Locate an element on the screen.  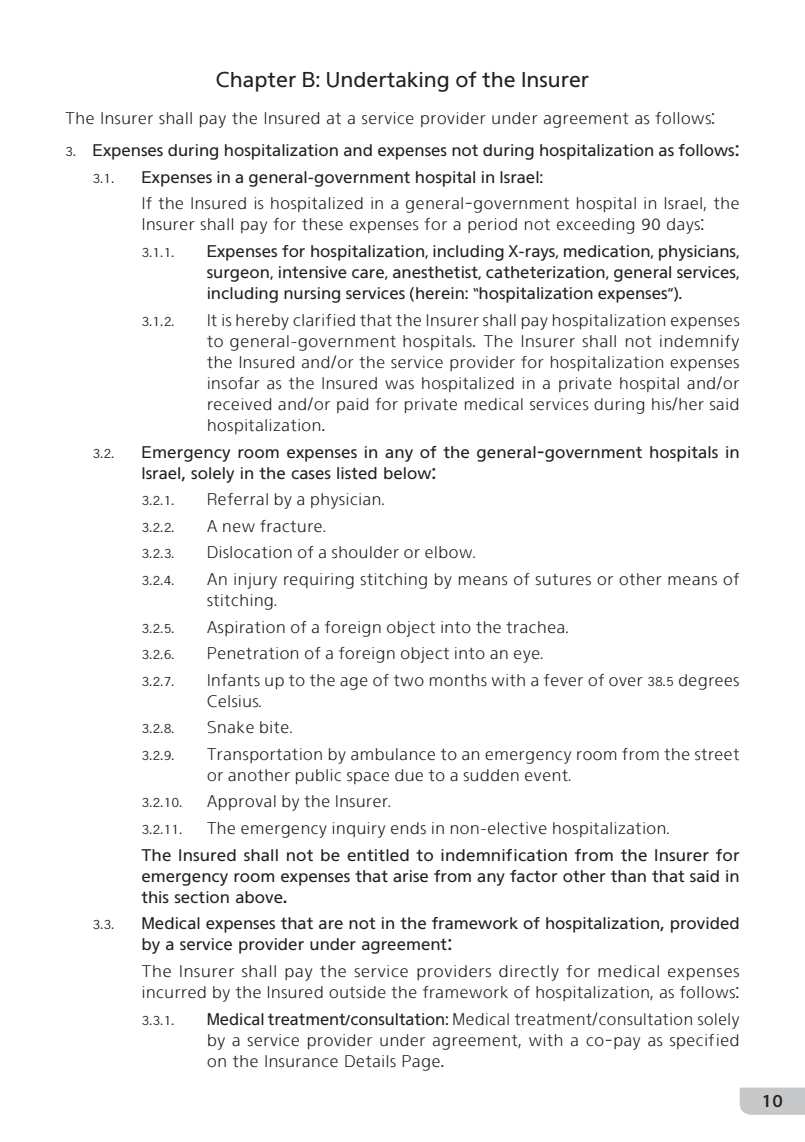
exceeding is located at coordinates (595, 226).
